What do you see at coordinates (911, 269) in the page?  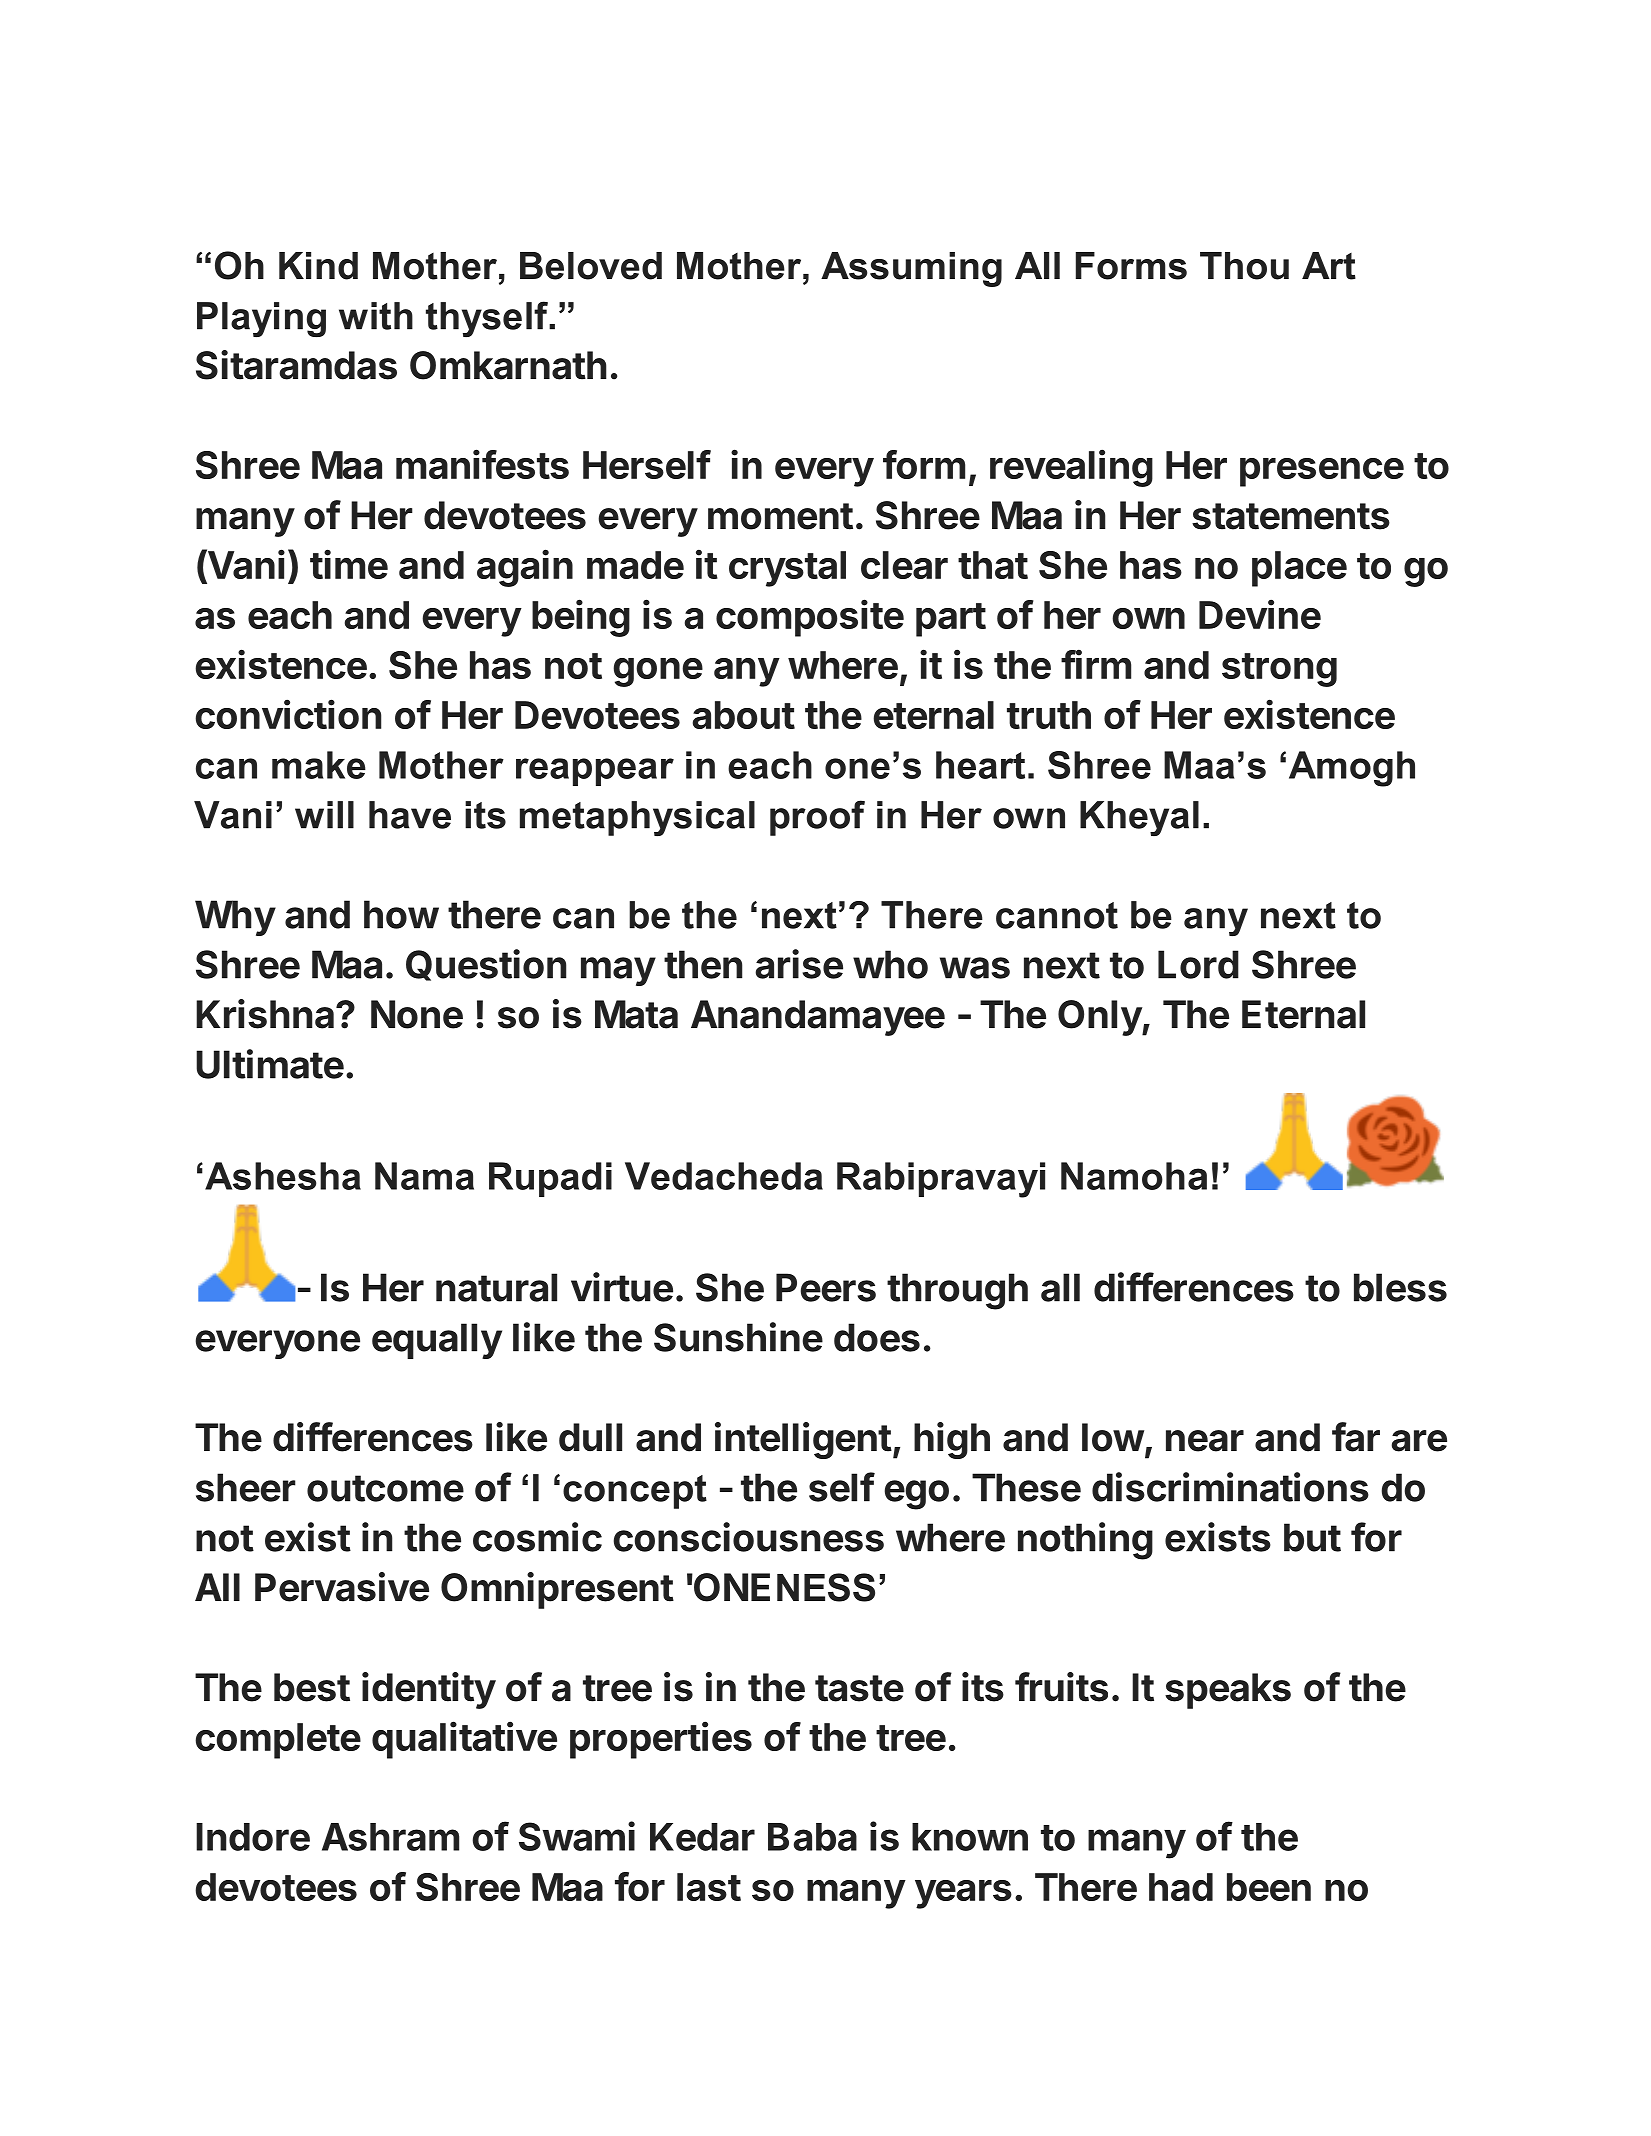 I see `Assuming` at bounding box center [911, 269].
